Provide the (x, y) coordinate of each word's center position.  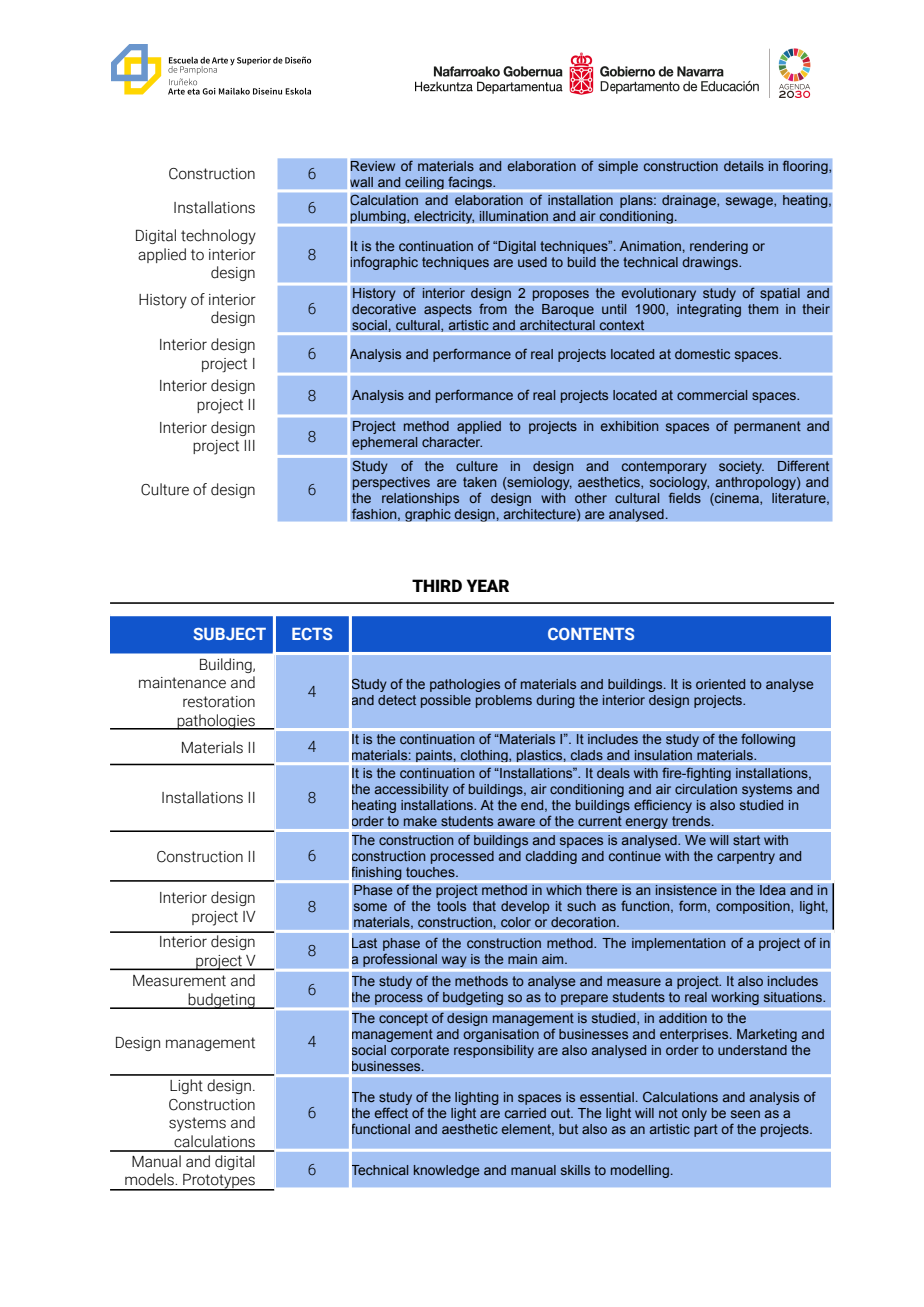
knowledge (446, 1171)
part (706, 1130)
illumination (513, 216)
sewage (750, 202)
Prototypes (219, 1182)
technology (218, 237)
